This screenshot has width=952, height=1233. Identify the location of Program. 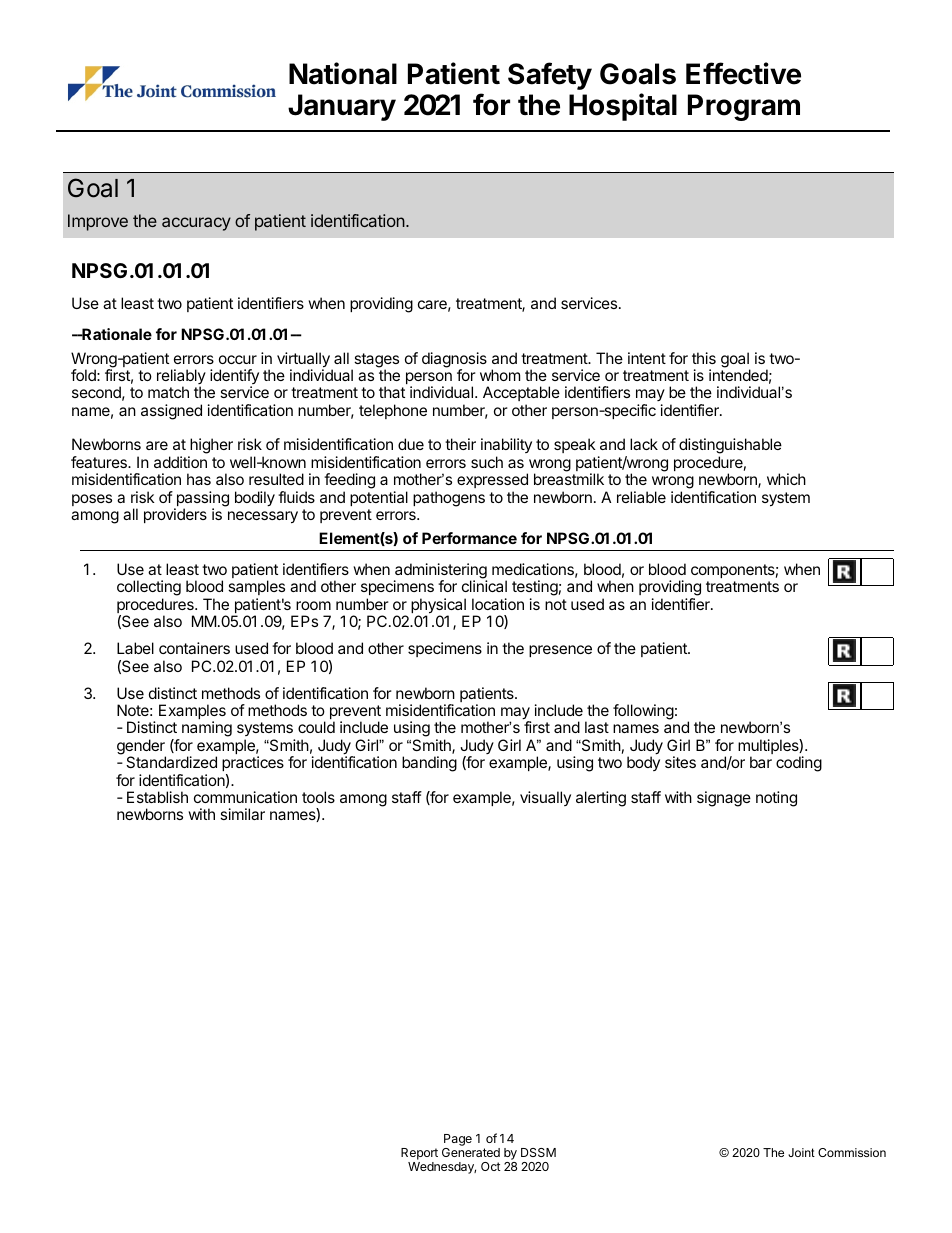
(744, 107).
